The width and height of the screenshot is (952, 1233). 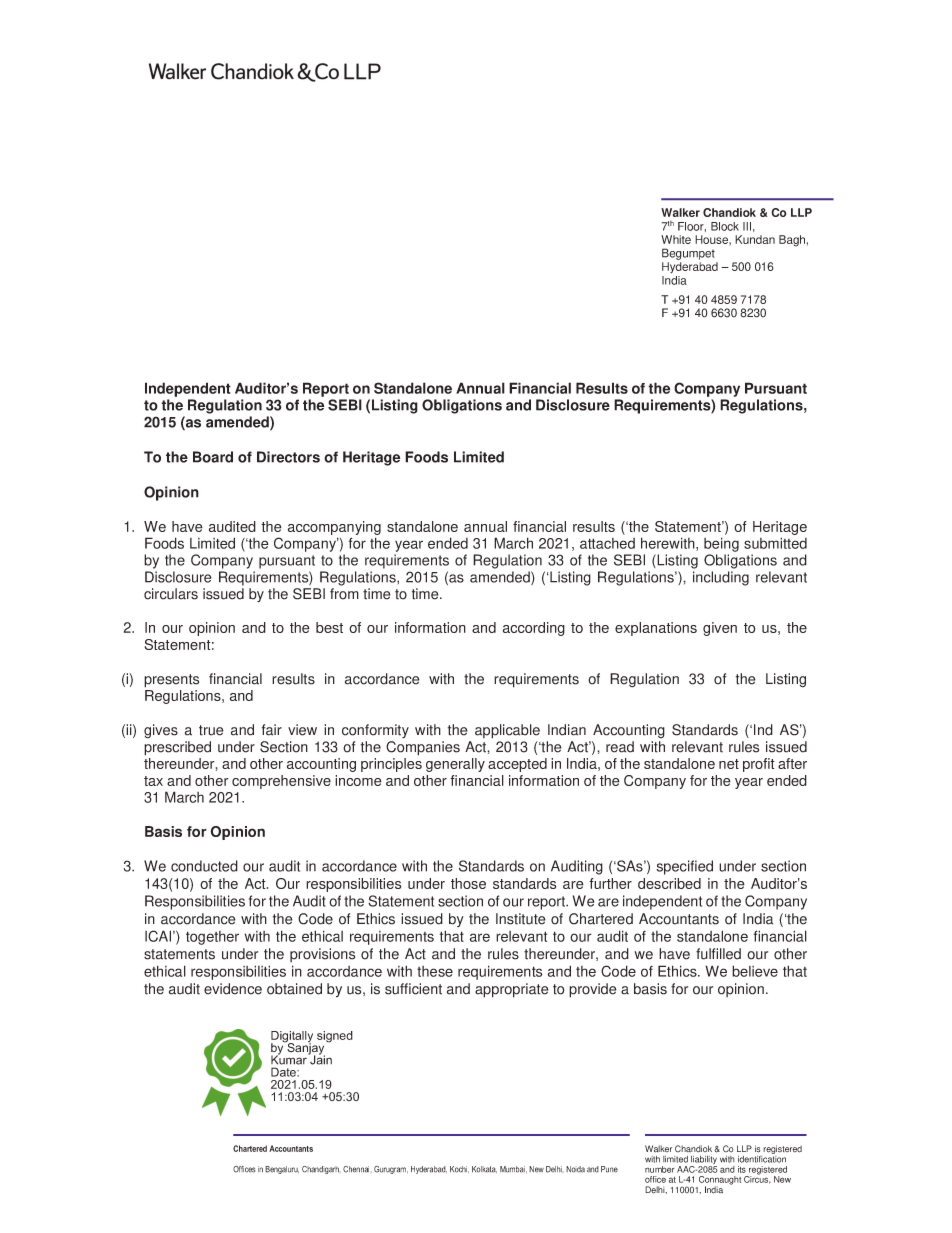 I want to click on Institute, so click(x=521, y=919).
